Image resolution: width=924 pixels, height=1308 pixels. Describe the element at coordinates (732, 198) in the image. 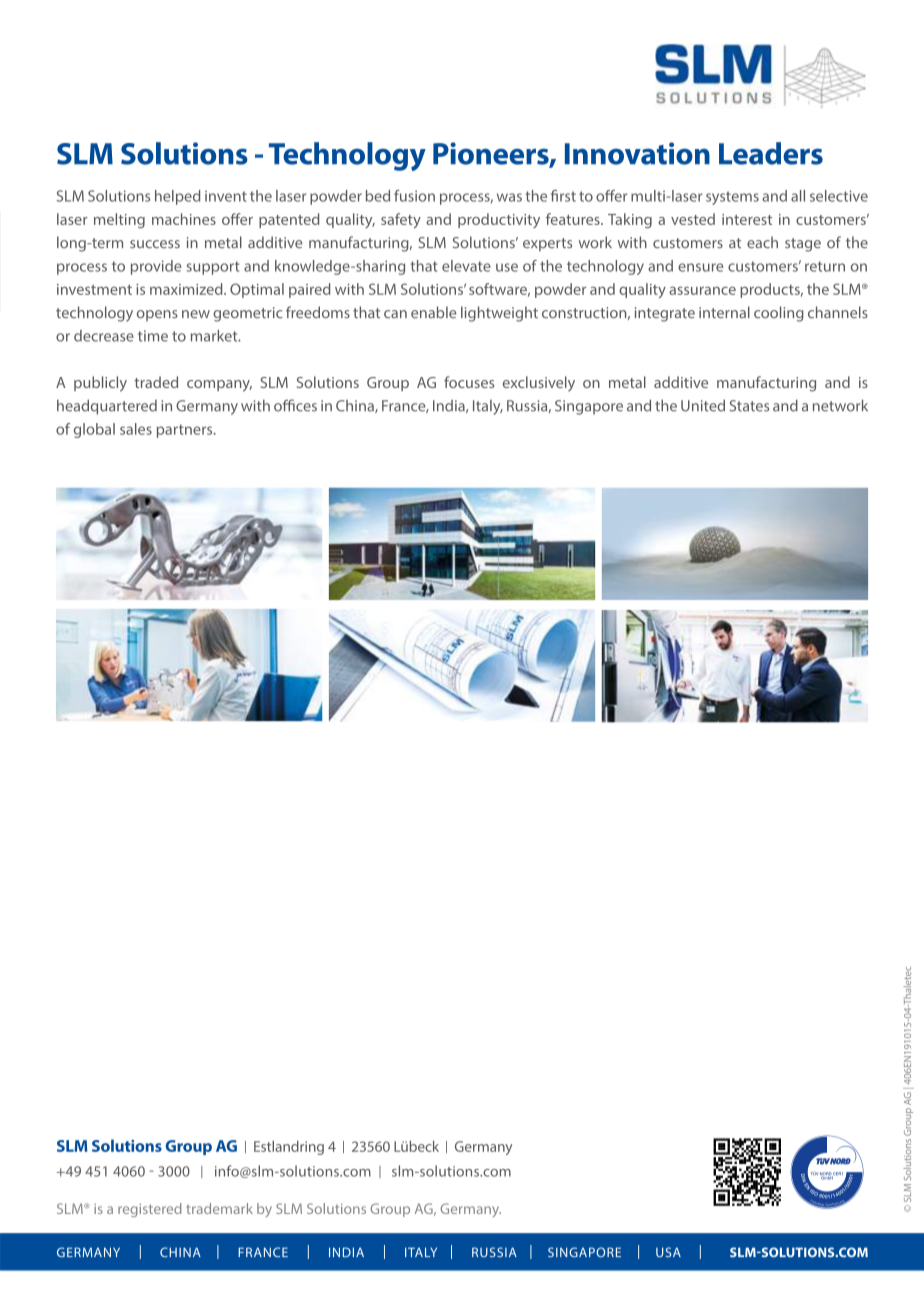

I see `systems` at that location.
